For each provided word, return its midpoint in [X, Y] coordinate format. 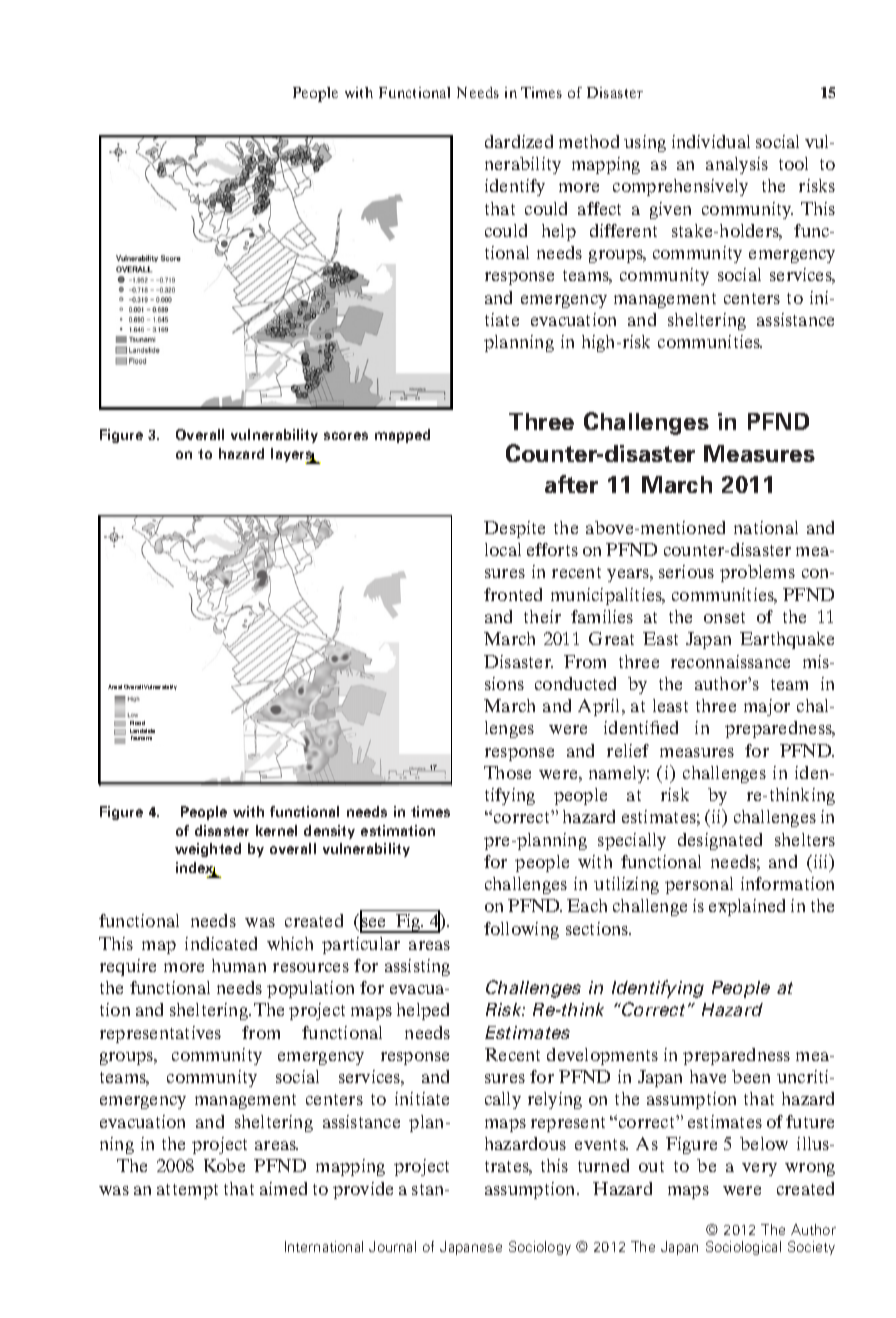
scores [346, 436]
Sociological [743, 1248]
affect [599, 208]
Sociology [540, 1248]
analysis [737, 165]
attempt [187, 1191]
